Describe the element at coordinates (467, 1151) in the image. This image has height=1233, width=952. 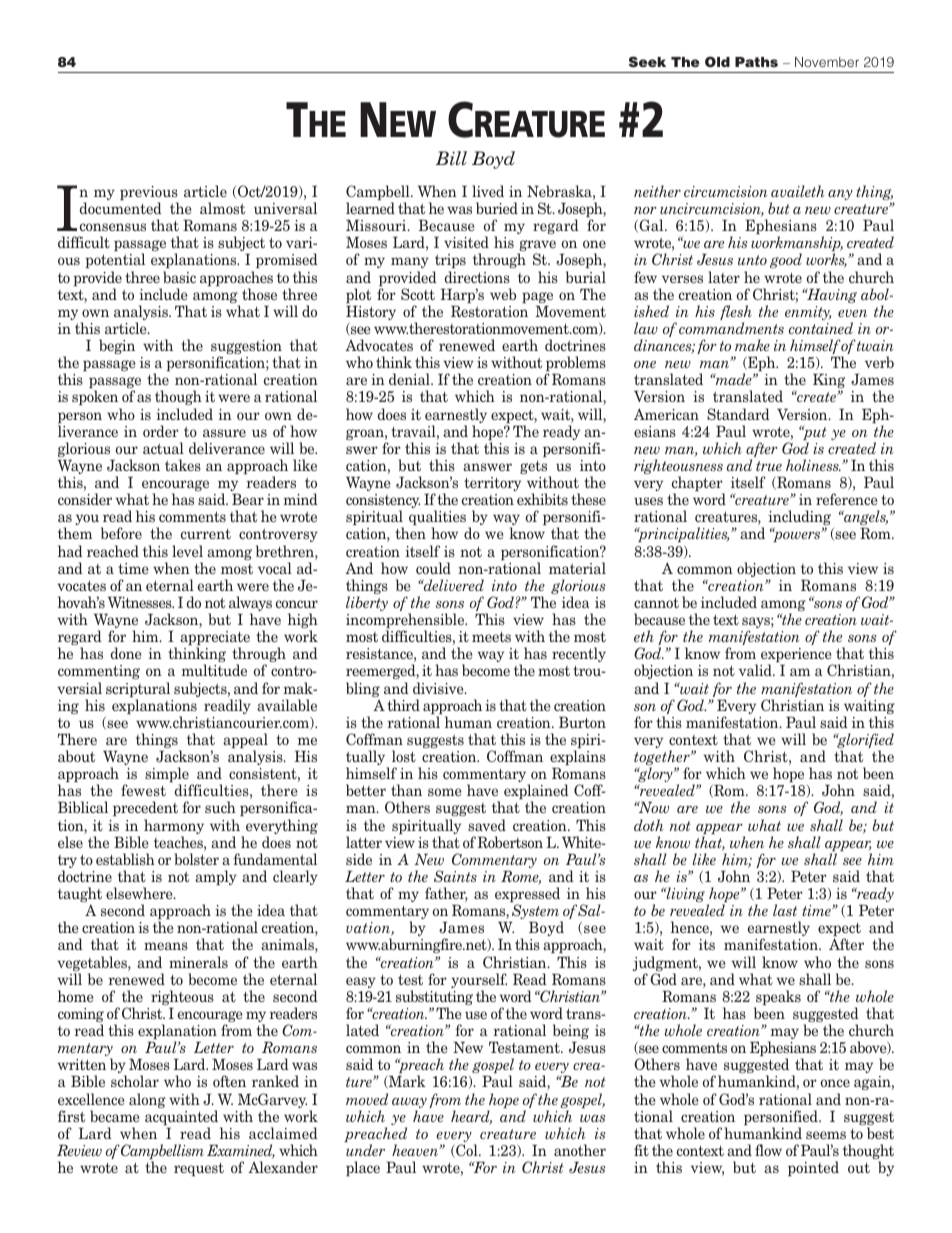
I see `Col` at that location.
